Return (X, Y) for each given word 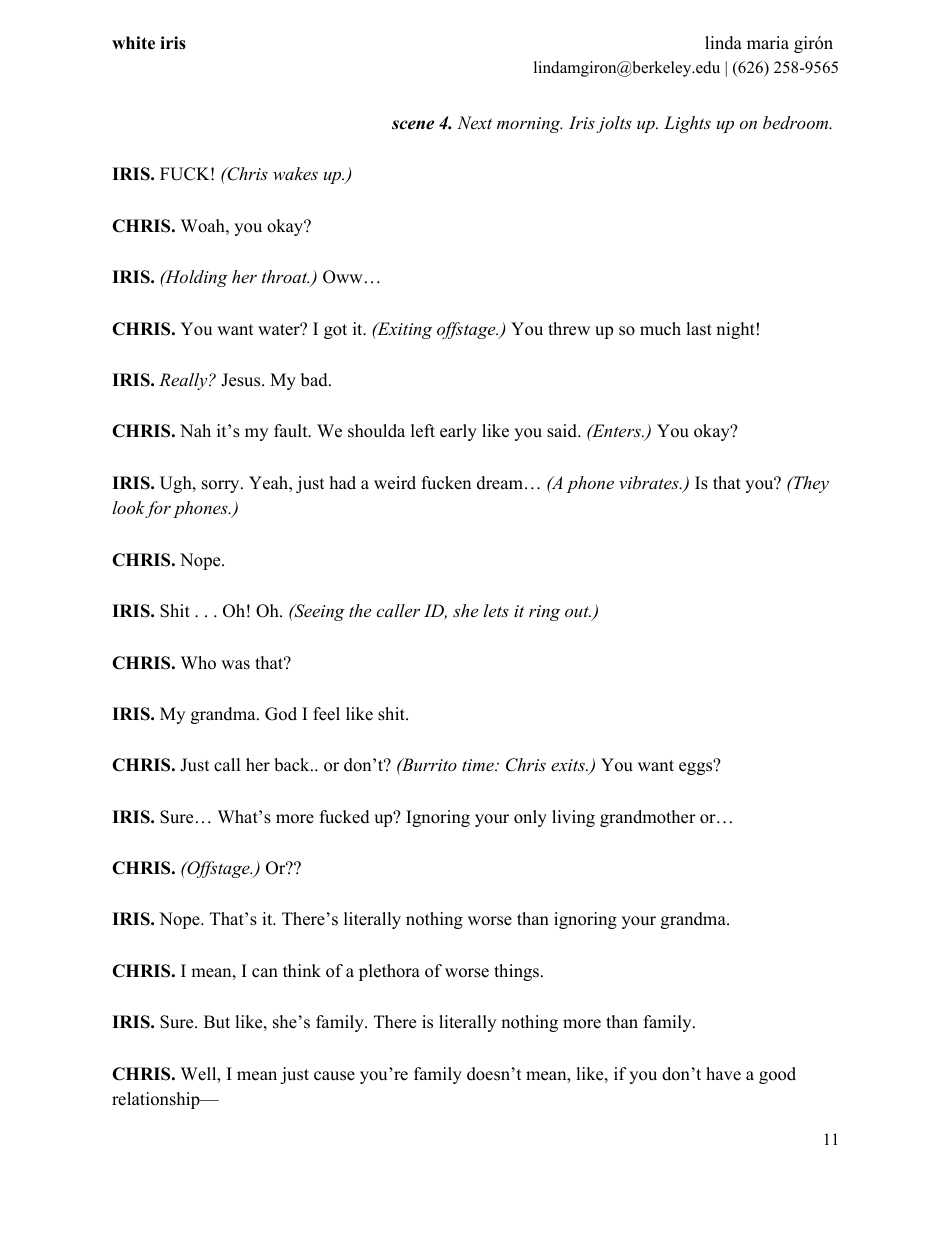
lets (496, 610)
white (133, 43)
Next (474, 122)
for (158, 509)
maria (768, 42)
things (516, 972)
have (723, 1074)
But (217, 1022)
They (810, 484)
